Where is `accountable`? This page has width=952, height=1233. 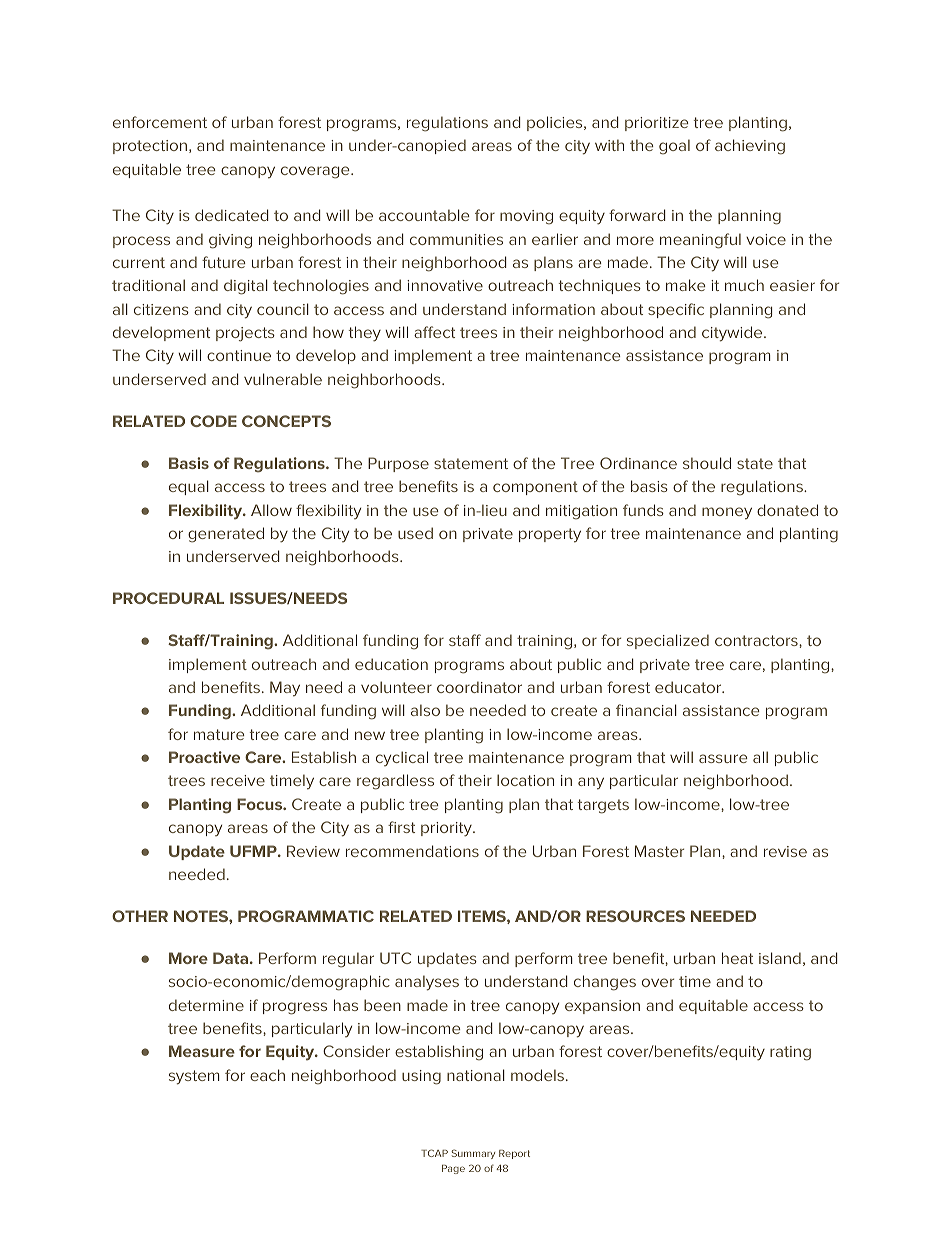 accountable is located at coordinates (424, 215).
